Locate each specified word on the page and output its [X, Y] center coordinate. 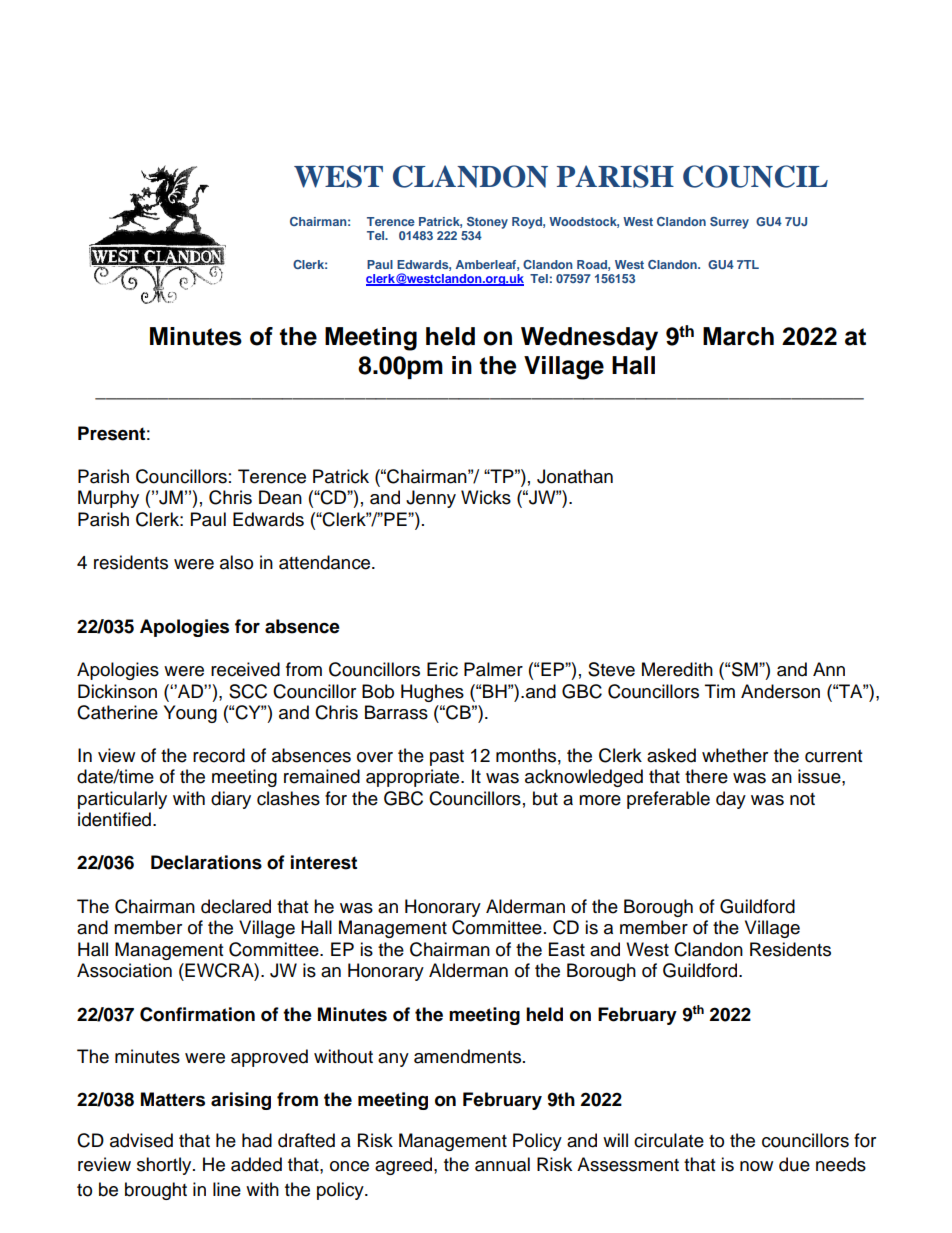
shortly [165, 1166]
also [236, 562]
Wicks [486, 497]
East [567, 949]
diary [231, 800]
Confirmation [197, 1014]
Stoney [487, 223]
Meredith [677, 669]
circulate [669, 1140]
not [802, 799]
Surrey [729, 223]
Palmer [493, 669]
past [447, 758]
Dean [280, 497]
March [738, 336]
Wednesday [589, 339]
